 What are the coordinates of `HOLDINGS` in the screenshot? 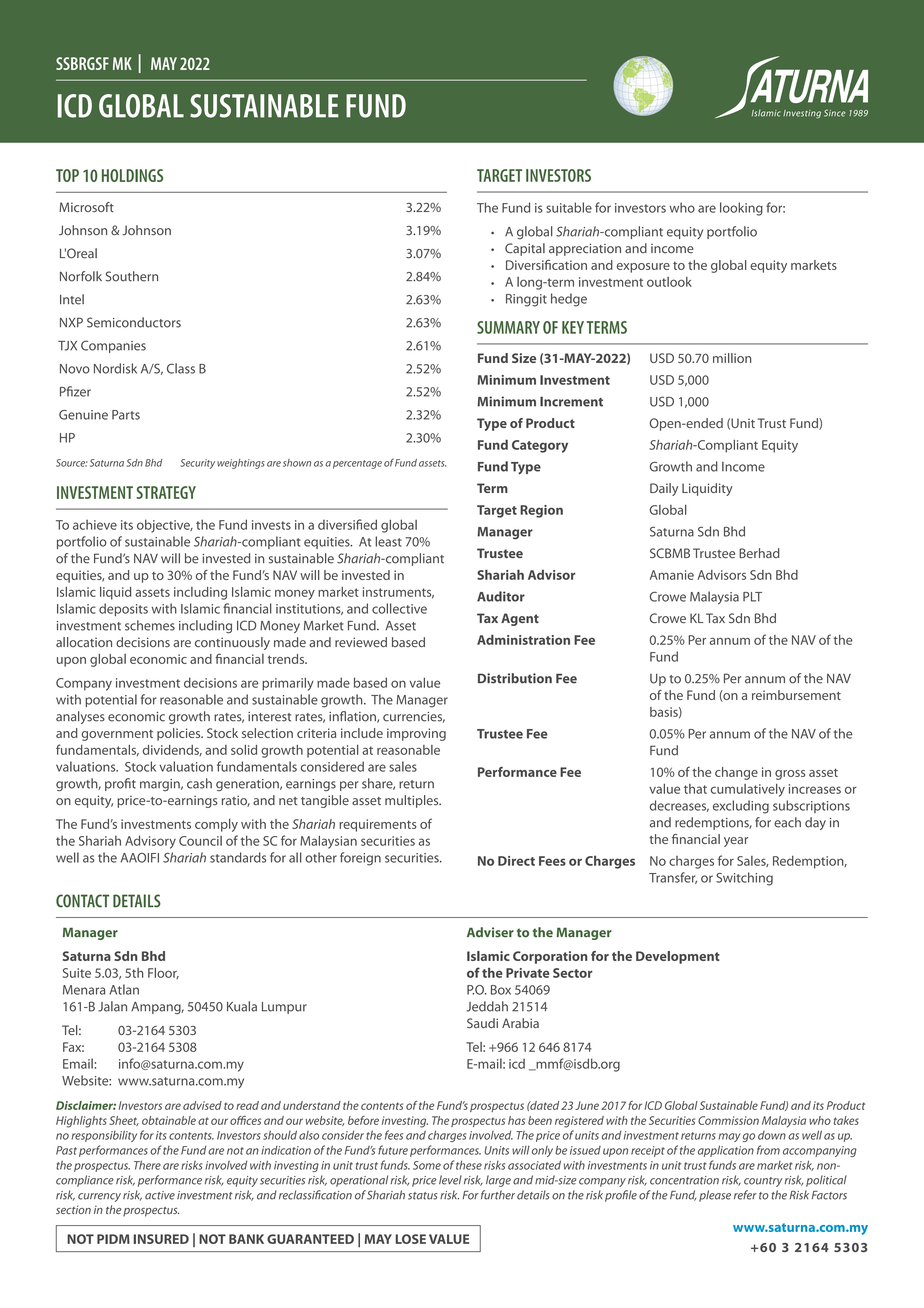 It's located at (132, 175).
